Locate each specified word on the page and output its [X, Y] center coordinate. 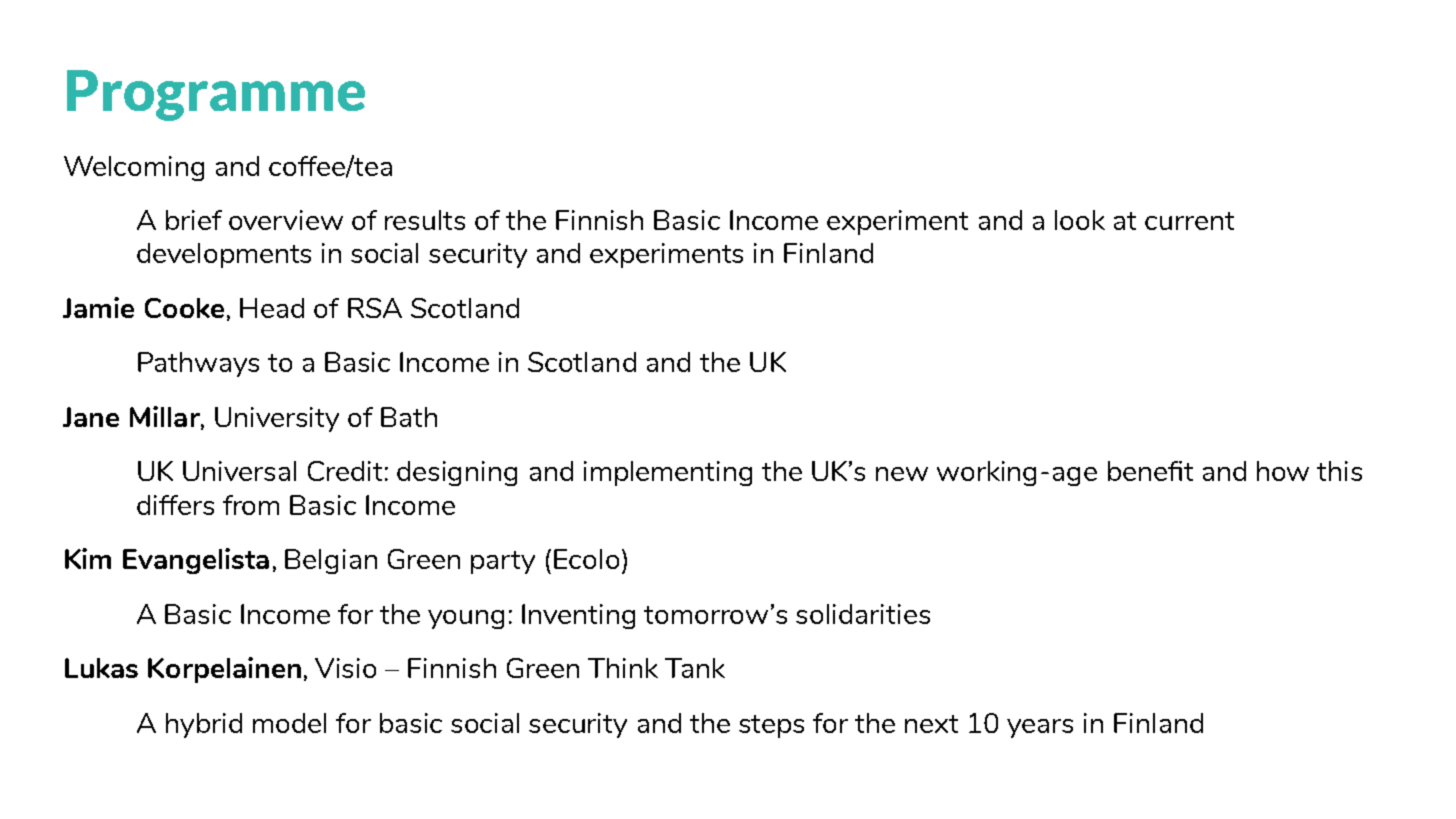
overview [286, 220]
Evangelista [196, 561]
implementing [668, 473]
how [1283, 471]
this [1339, 471]
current [1189, 221]
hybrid [204, 725]
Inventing [578, 616]
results [425, 220]
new [902, 474]
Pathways [198, 364]
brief [194, 220]
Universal [239, 471]
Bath [409, 417]
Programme [216, 95]
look [1080, 220]
